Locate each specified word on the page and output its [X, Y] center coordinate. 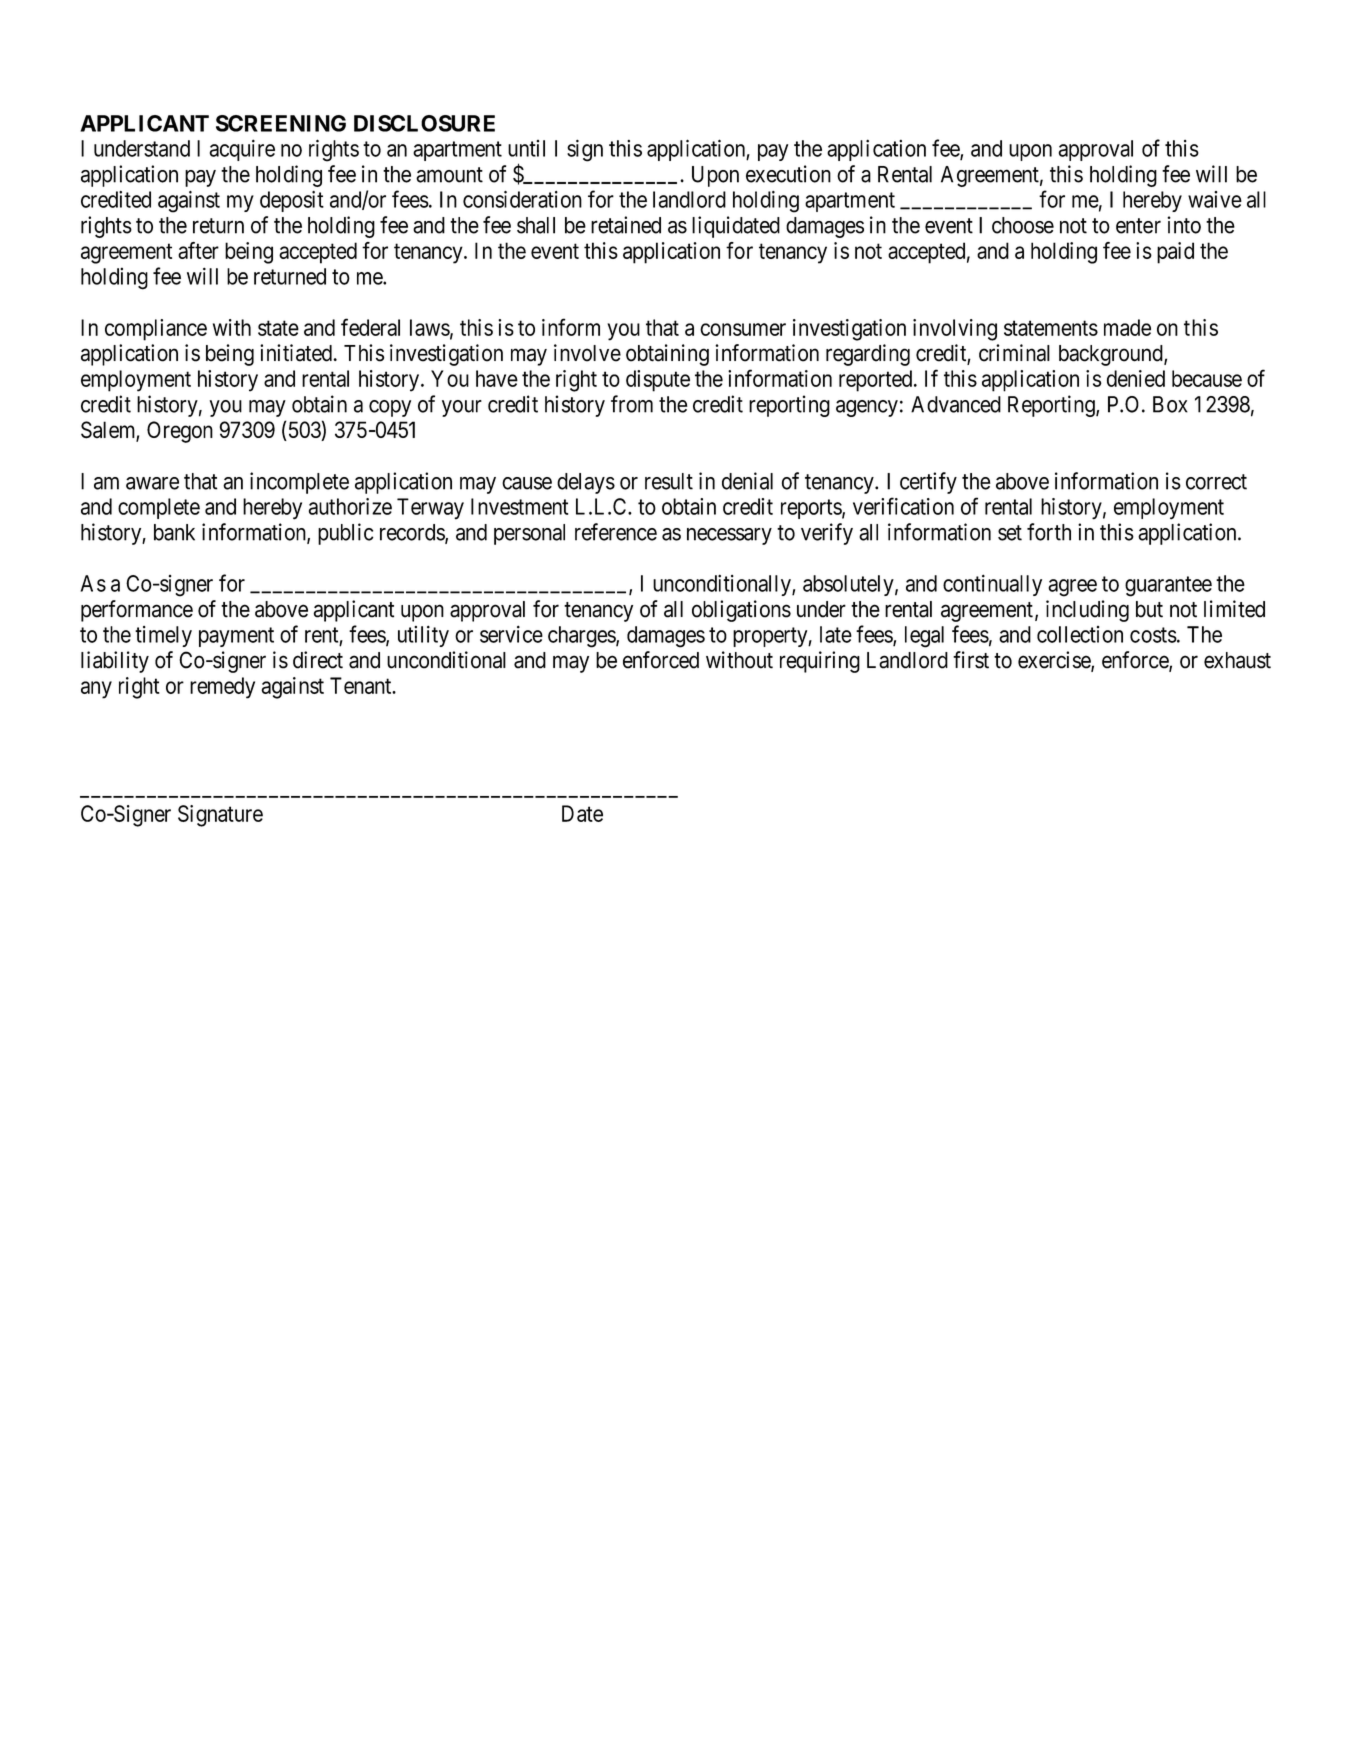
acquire [242, 150]
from [632, 404]
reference [616, 532]
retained [626, 225]
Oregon [180, 432]
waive [1215, 199]
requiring [820, 662]
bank [174, 532]
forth [1049, 532]
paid [1175, 253]
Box [1170, 404]
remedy [222, 688]
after [198, 250]
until [526, 148]
